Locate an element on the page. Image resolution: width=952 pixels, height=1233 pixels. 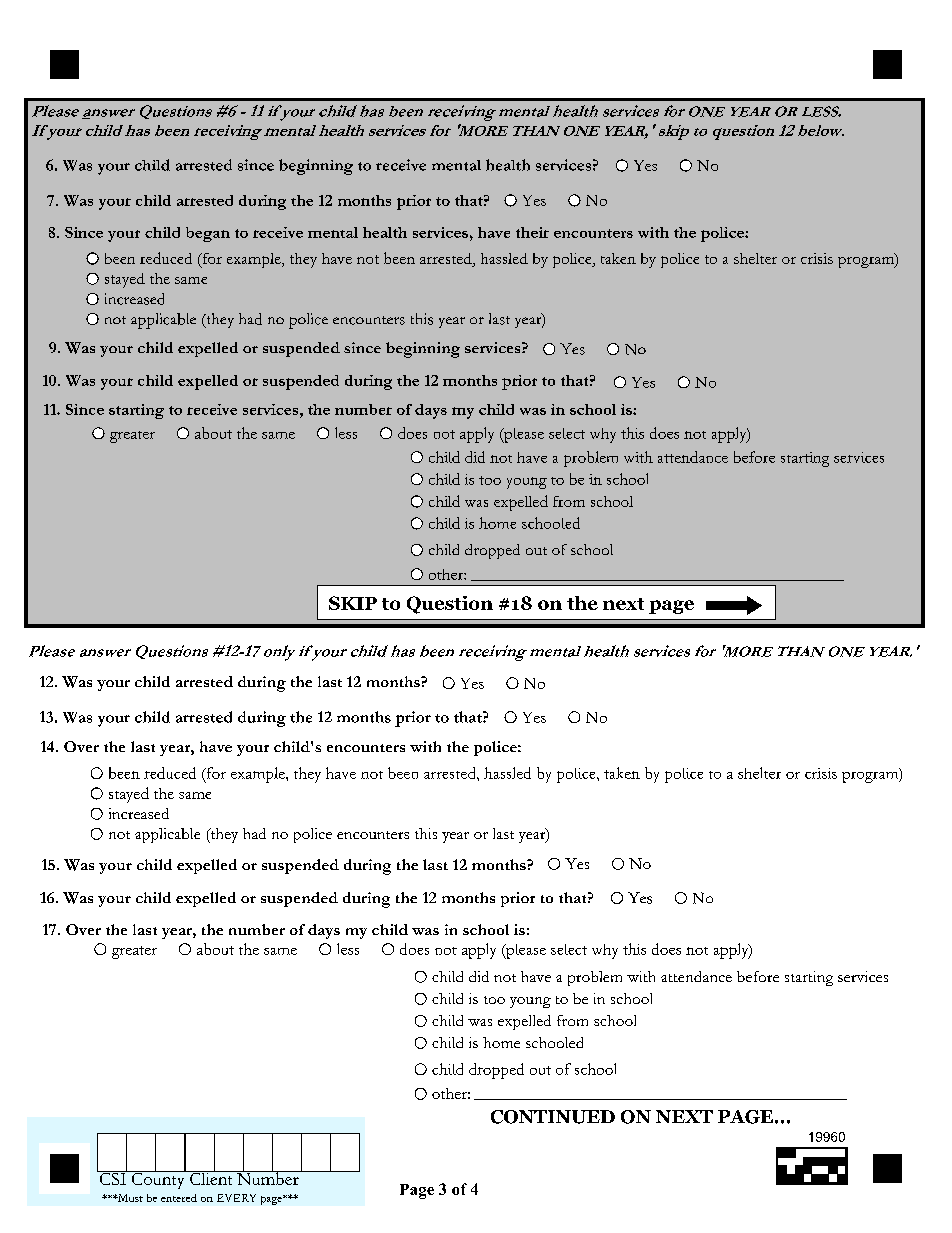
entered is located at coordinates (179, 1198).
